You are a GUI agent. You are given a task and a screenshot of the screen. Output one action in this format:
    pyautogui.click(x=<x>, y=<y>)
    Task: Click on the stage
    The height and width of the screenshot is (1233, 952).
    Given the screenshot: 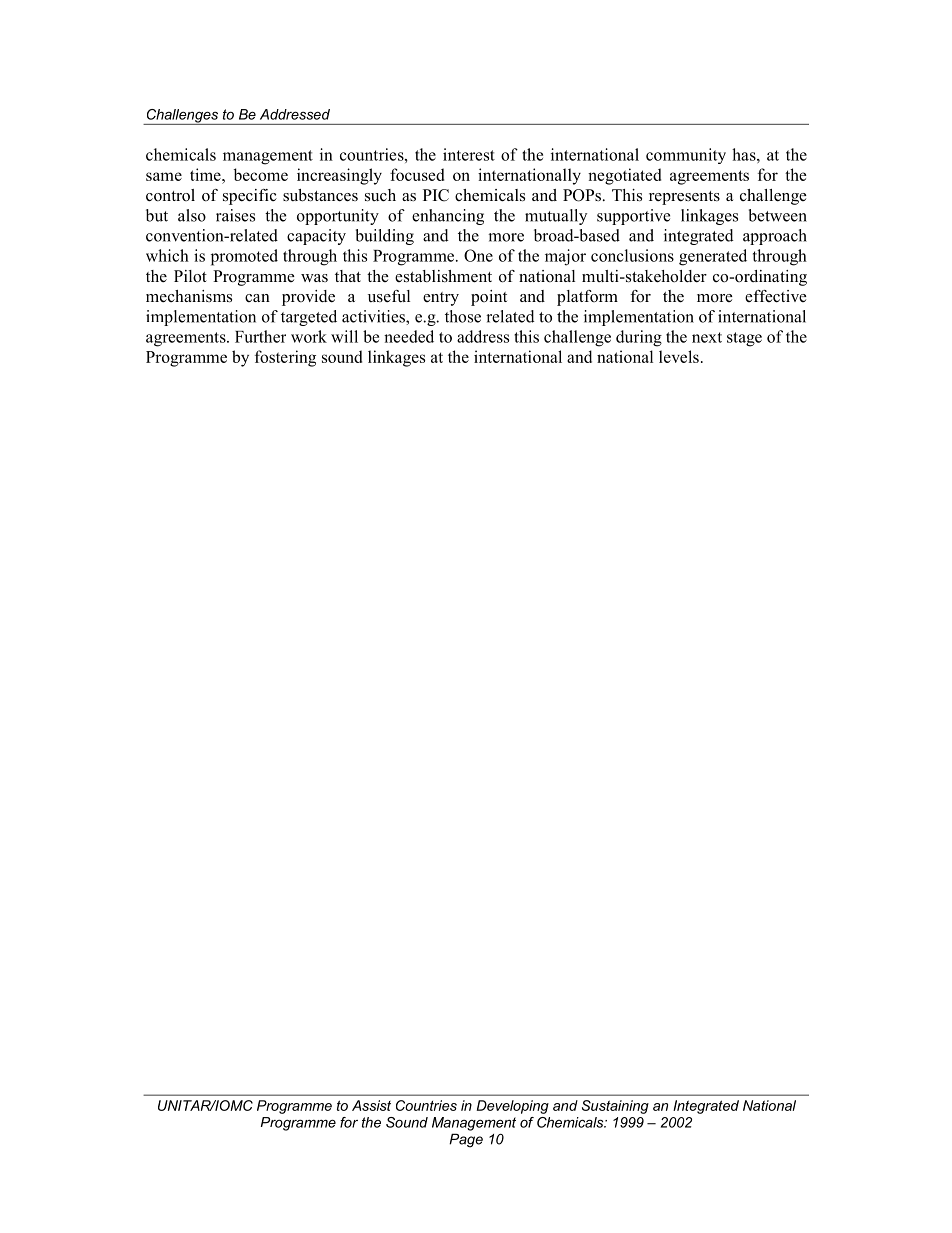 What is the action you would take?
    pyautogui.click(x=744, y=339)
